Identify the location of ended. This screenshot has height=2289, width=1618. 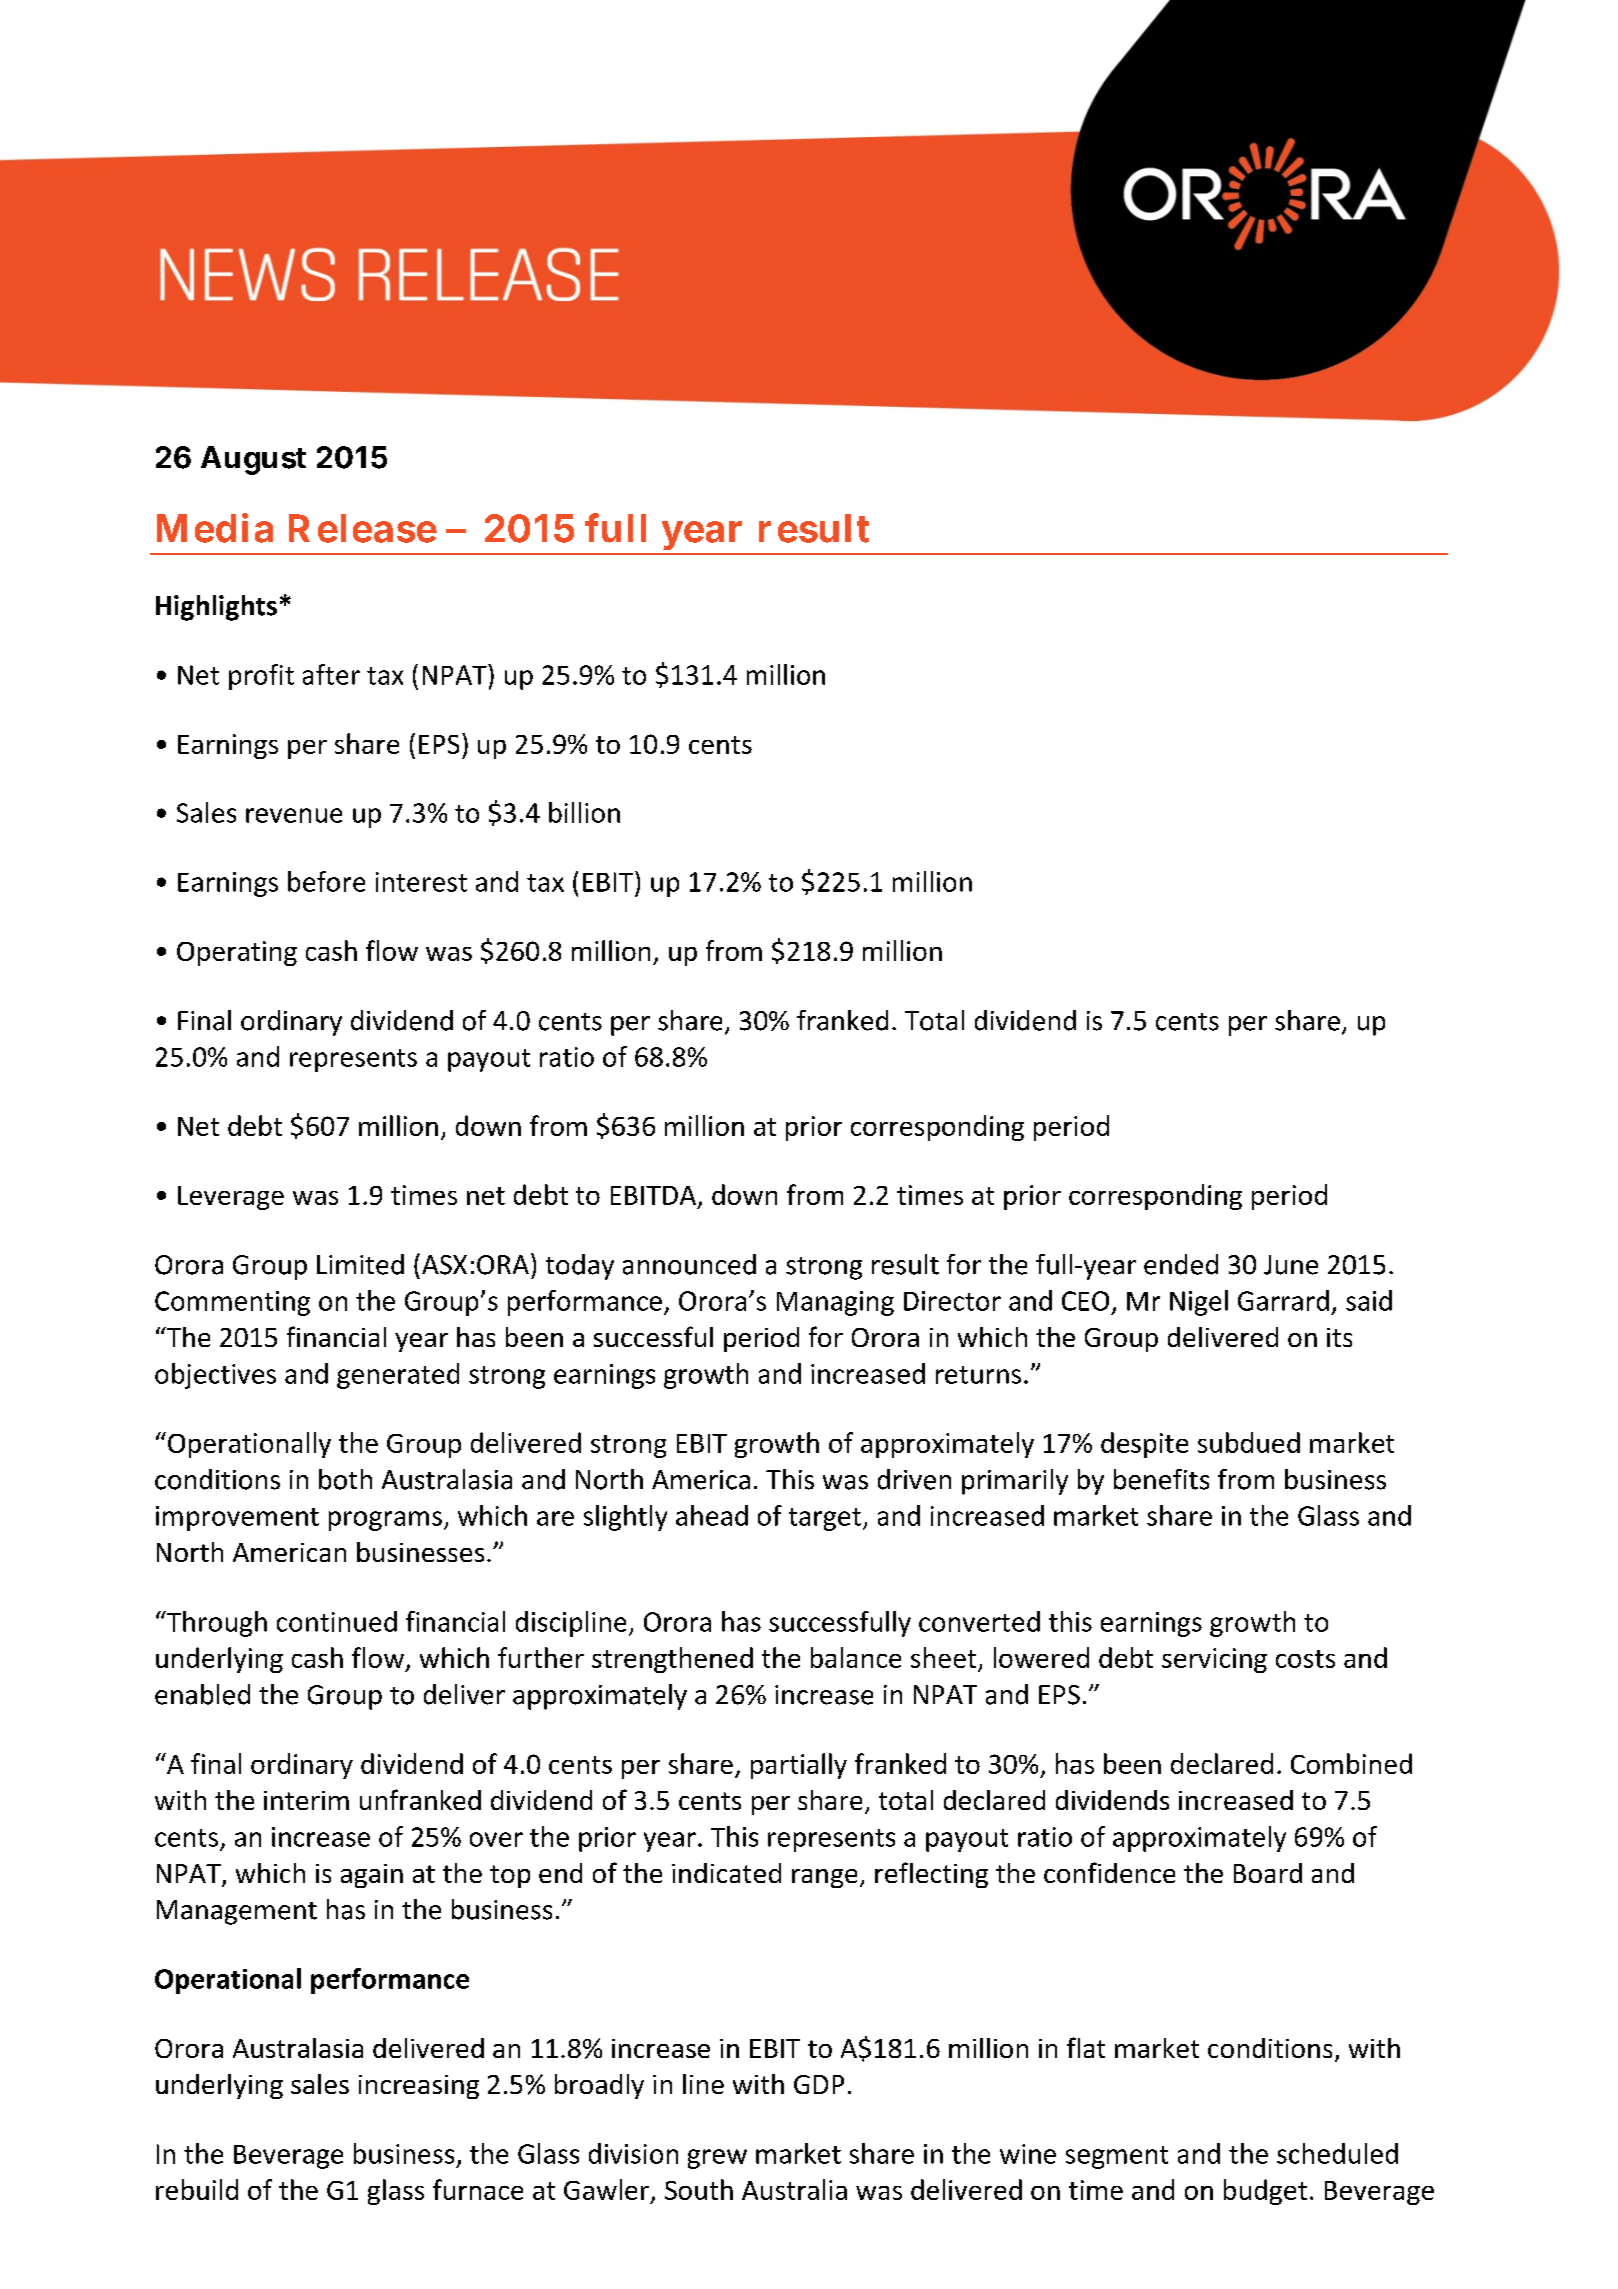
(1181, 1264).
